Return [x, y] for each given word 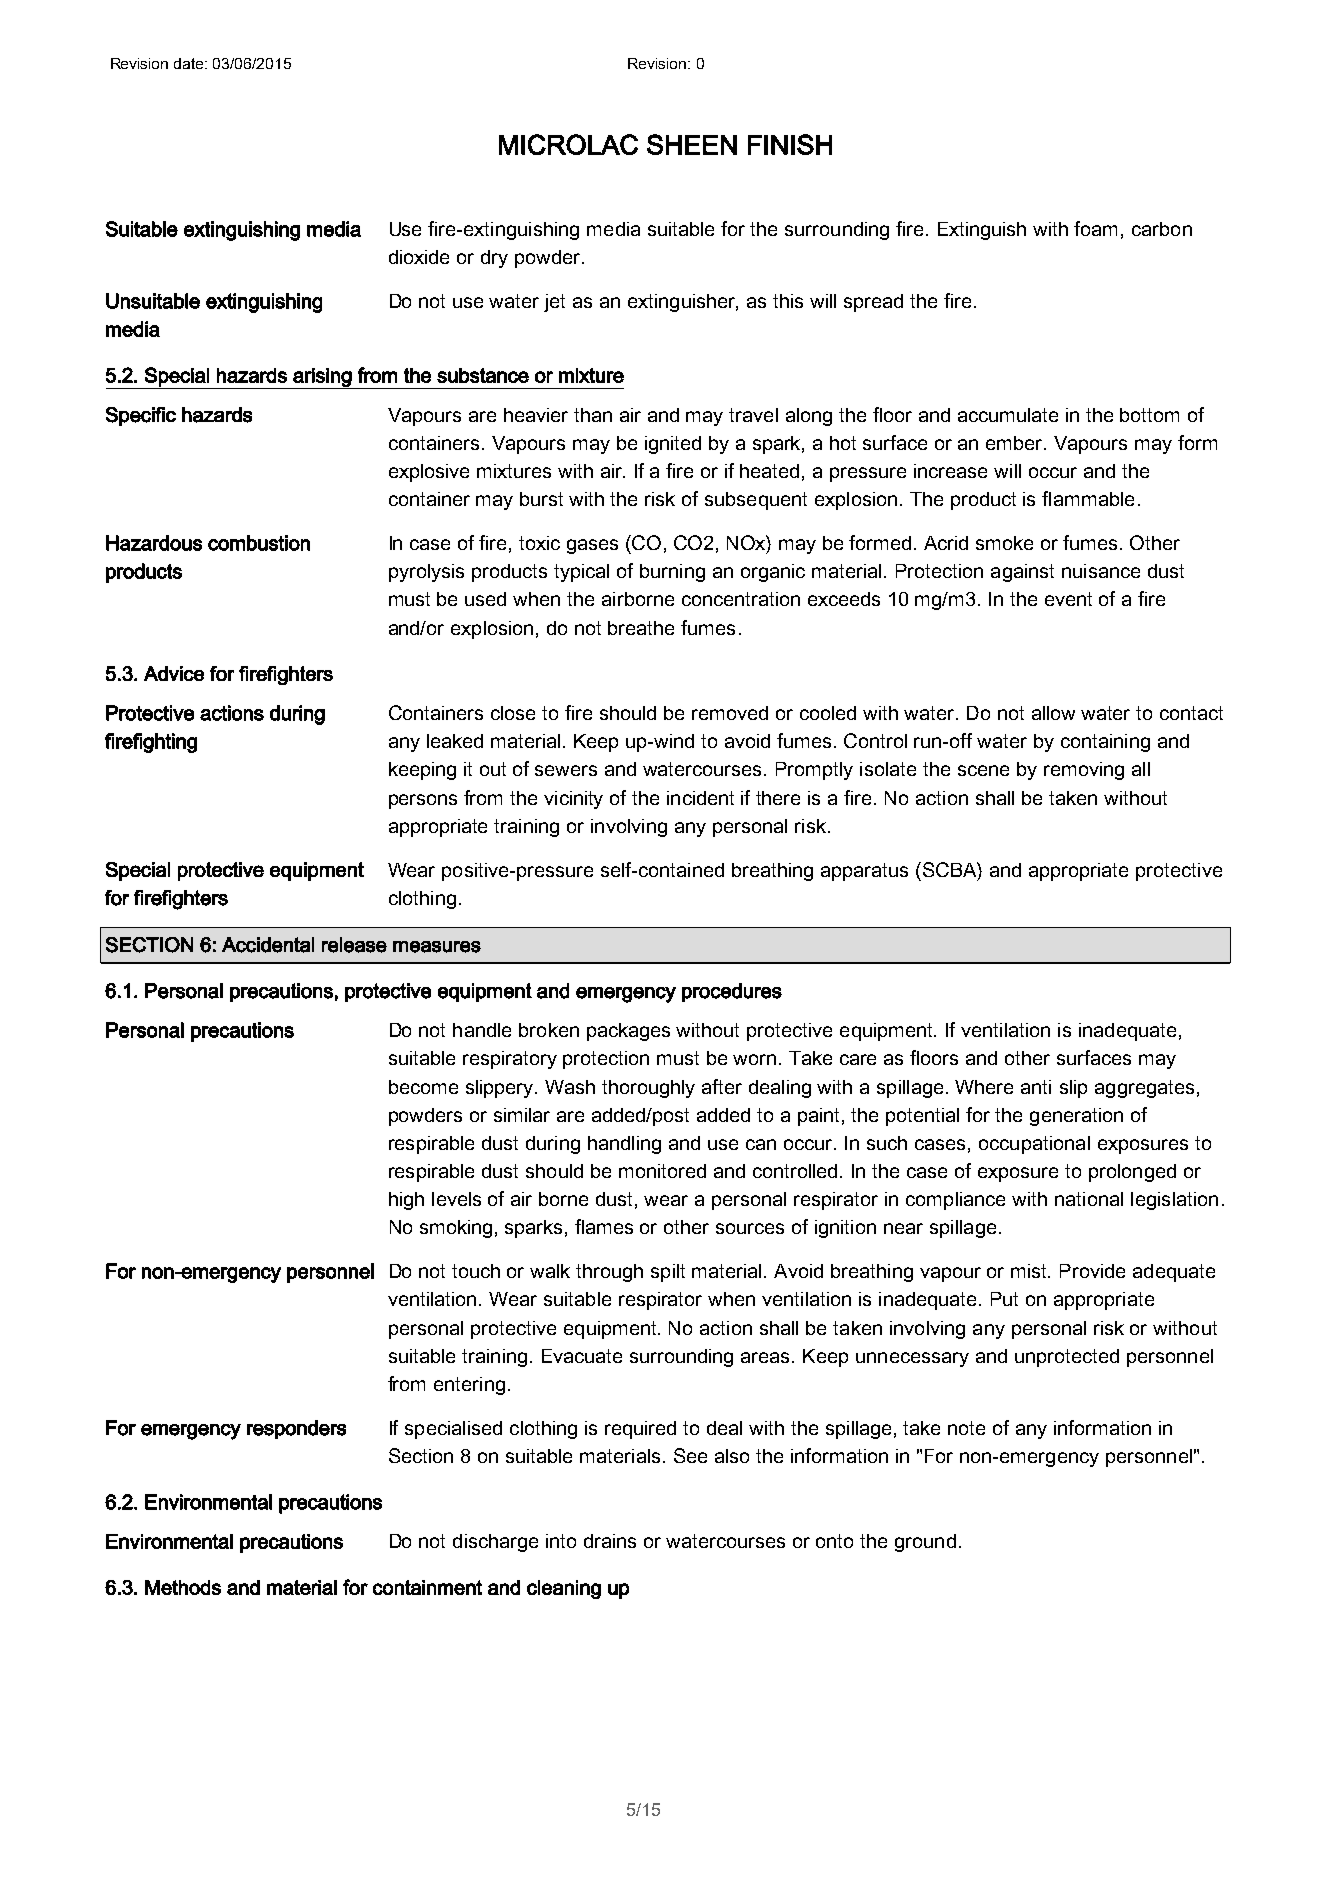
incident [700, 798]
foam [1095, 228]
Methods [183, 1587]
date [190, 63]
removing [1084, 771]
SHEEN [692, 144]
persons [423, 801]
